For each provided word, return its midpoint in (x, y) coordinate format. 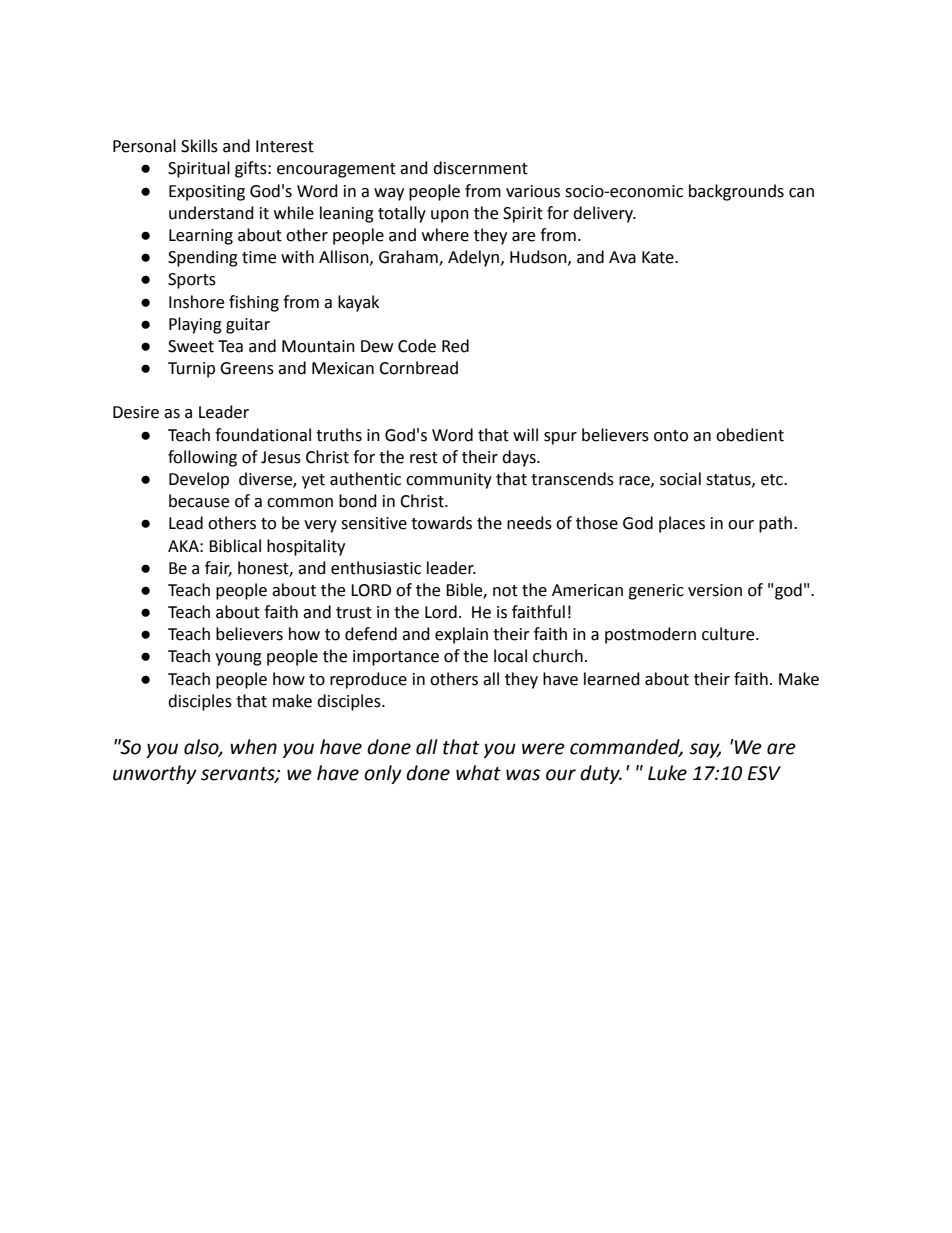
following (202, 458)
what (478, 773)
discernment (480, 168)
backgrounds (736, 192)
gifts (252, 169)
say (705, 750)
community (449, 481)
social (680, 479)
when (253, 747)
